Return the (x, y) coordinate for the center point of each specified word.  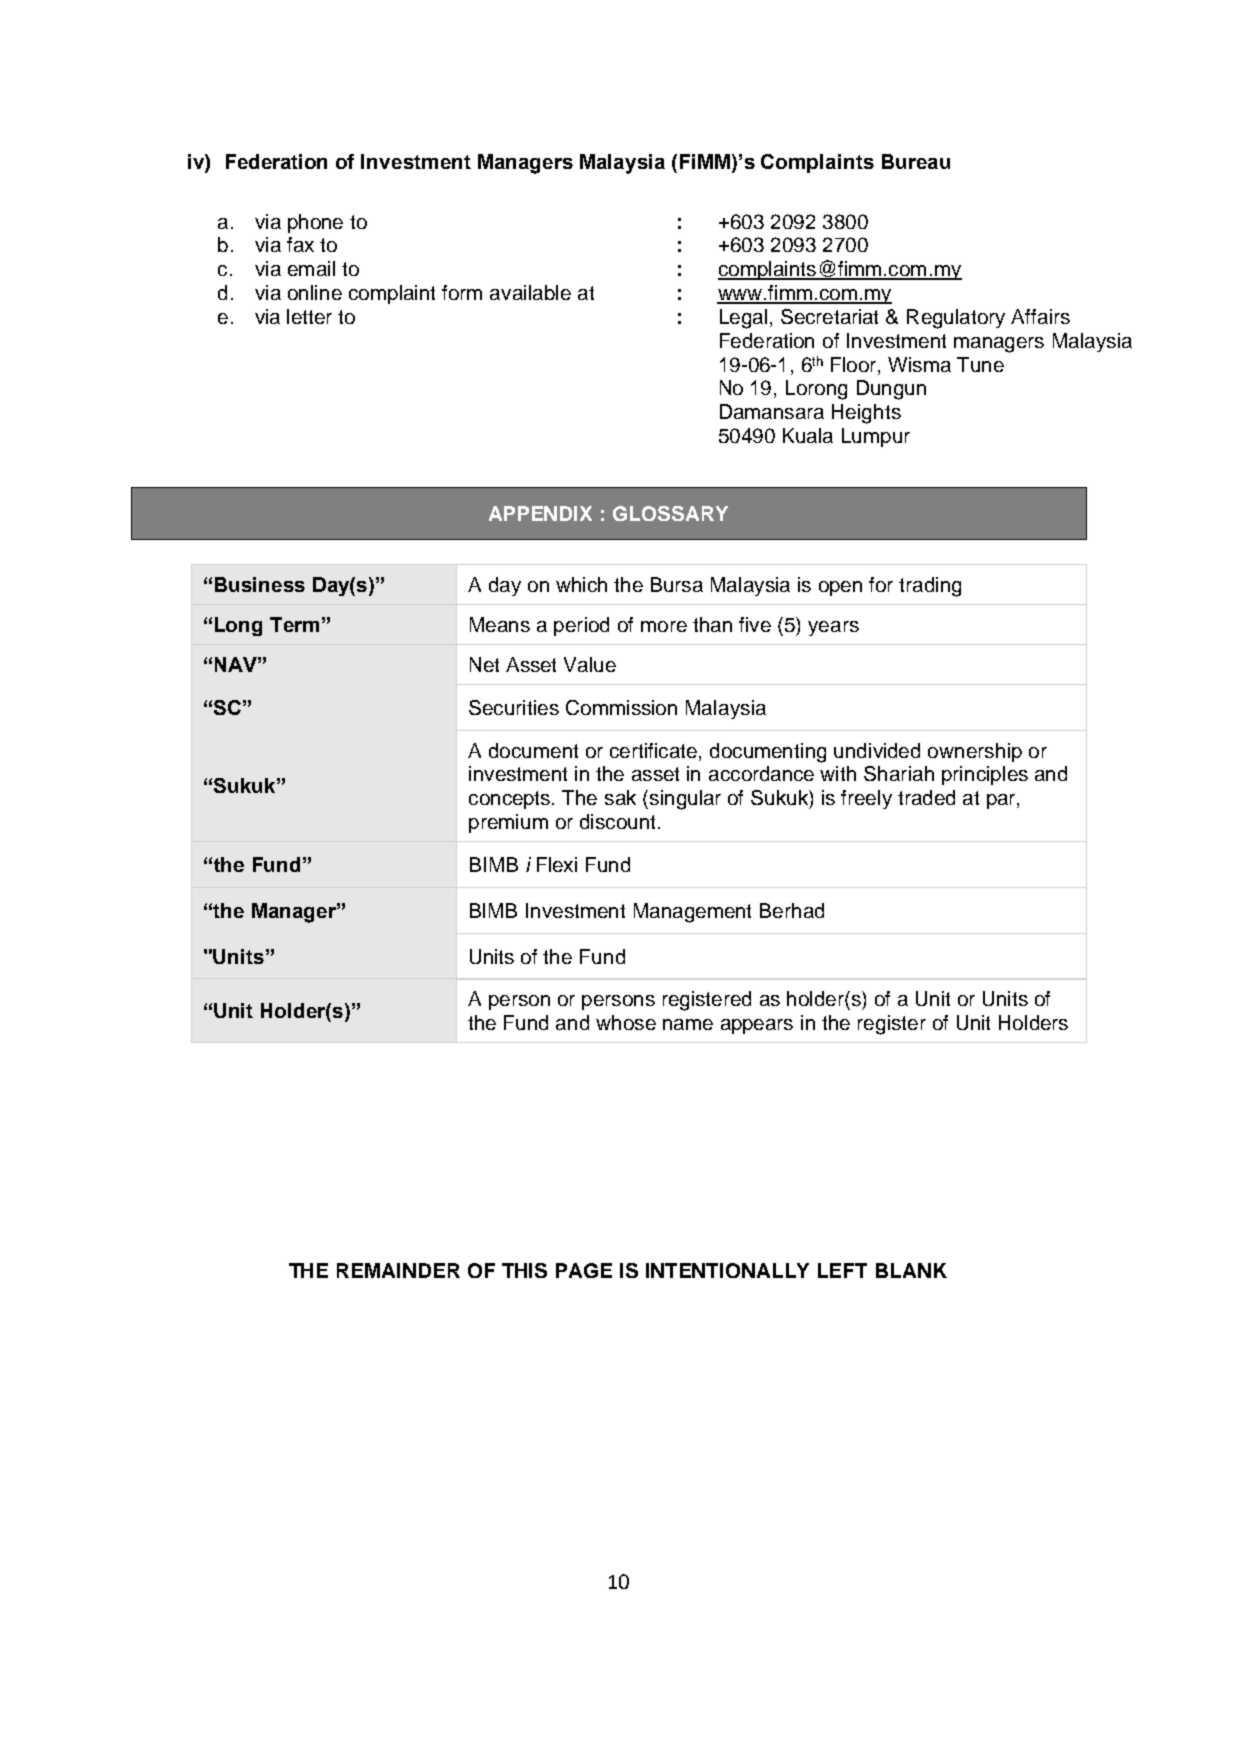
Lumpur (876, 437)
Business (260, 584)
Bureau (916, 161)
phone (315, 223)
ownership (975, 752)
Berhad (792, 910)
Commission (621, 707)
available (530, 292)
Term (294, 624)
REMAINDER (398, 1270)
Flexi (557, 864)
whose (626, 1022)
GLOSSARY (670, 513)
